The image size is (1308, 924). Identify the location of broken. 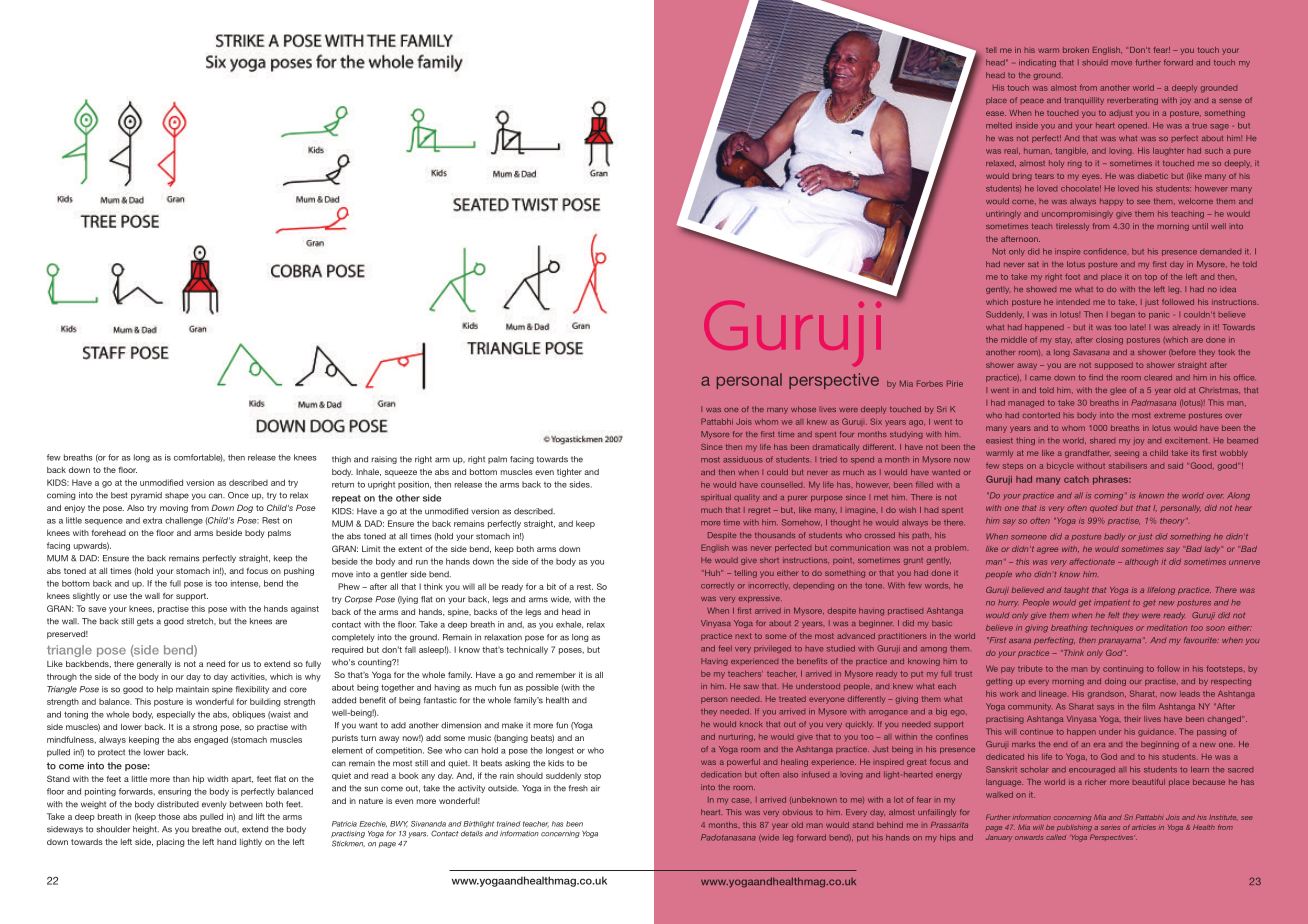
(1076, 50).
